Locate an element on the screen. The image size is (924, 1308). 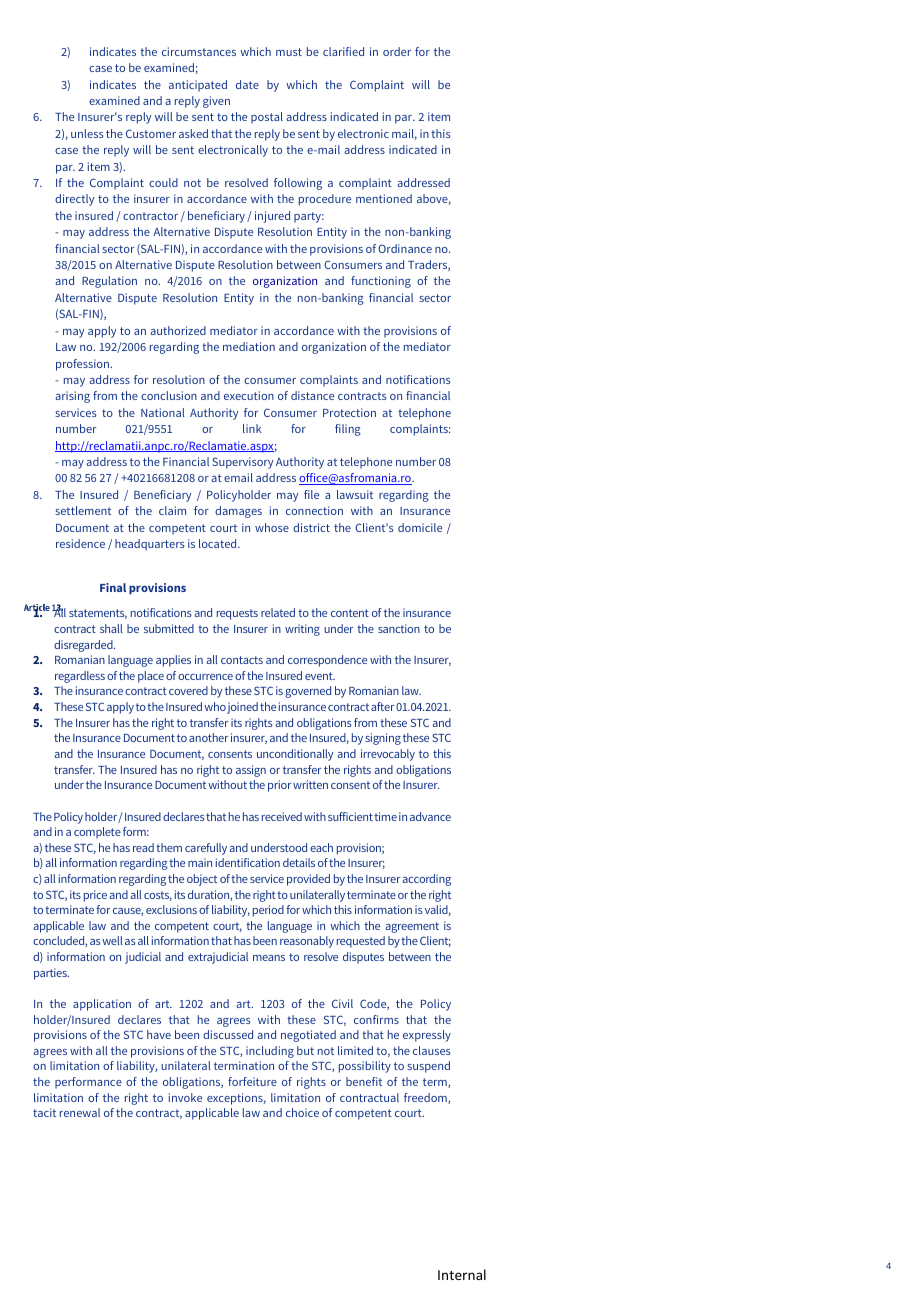
Regulation is located at coordinates (109, 282).
